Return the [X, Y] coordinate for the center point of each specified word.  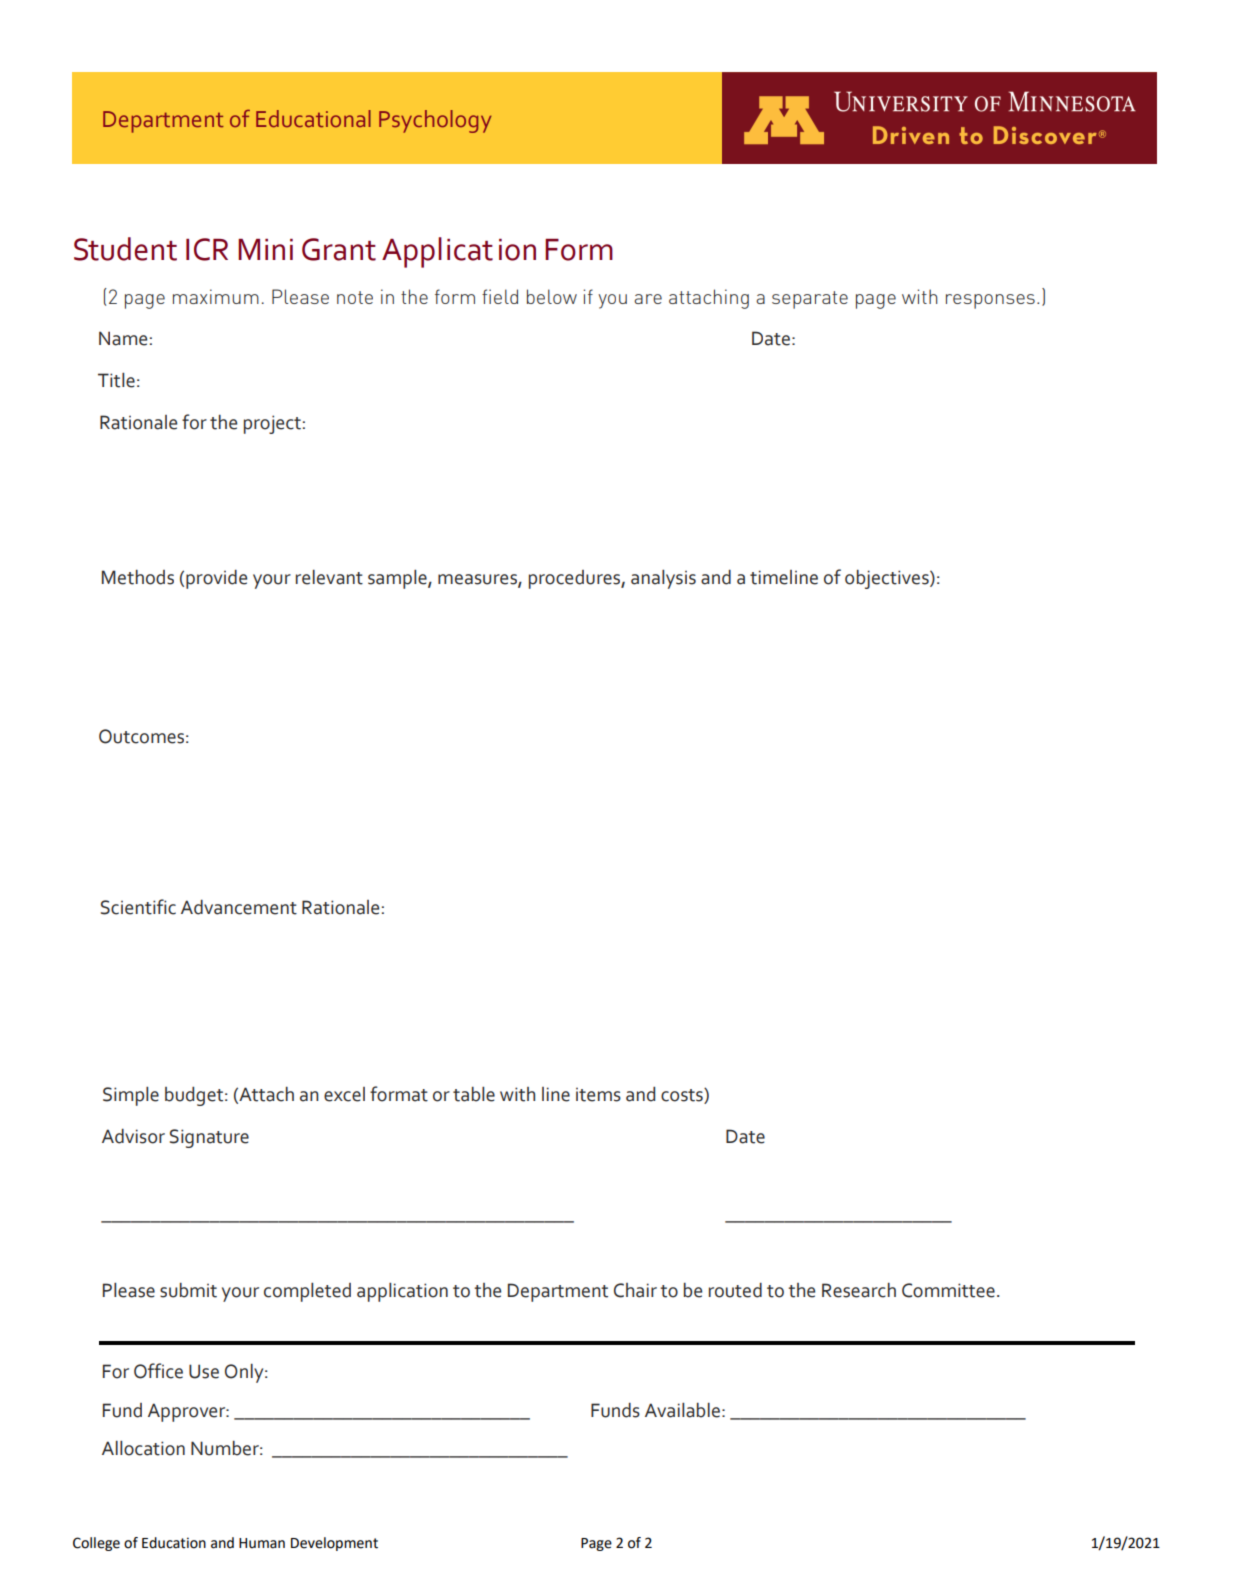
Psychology [435, 121]
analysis [663, 579]
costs [683, 1096]
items [598, 1095]
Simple [131, 1096]
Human [262, 1543]
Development [334, 1544]
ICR [207, 249]
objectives [888, 579]
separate [810, 300]
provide [216, 579]
